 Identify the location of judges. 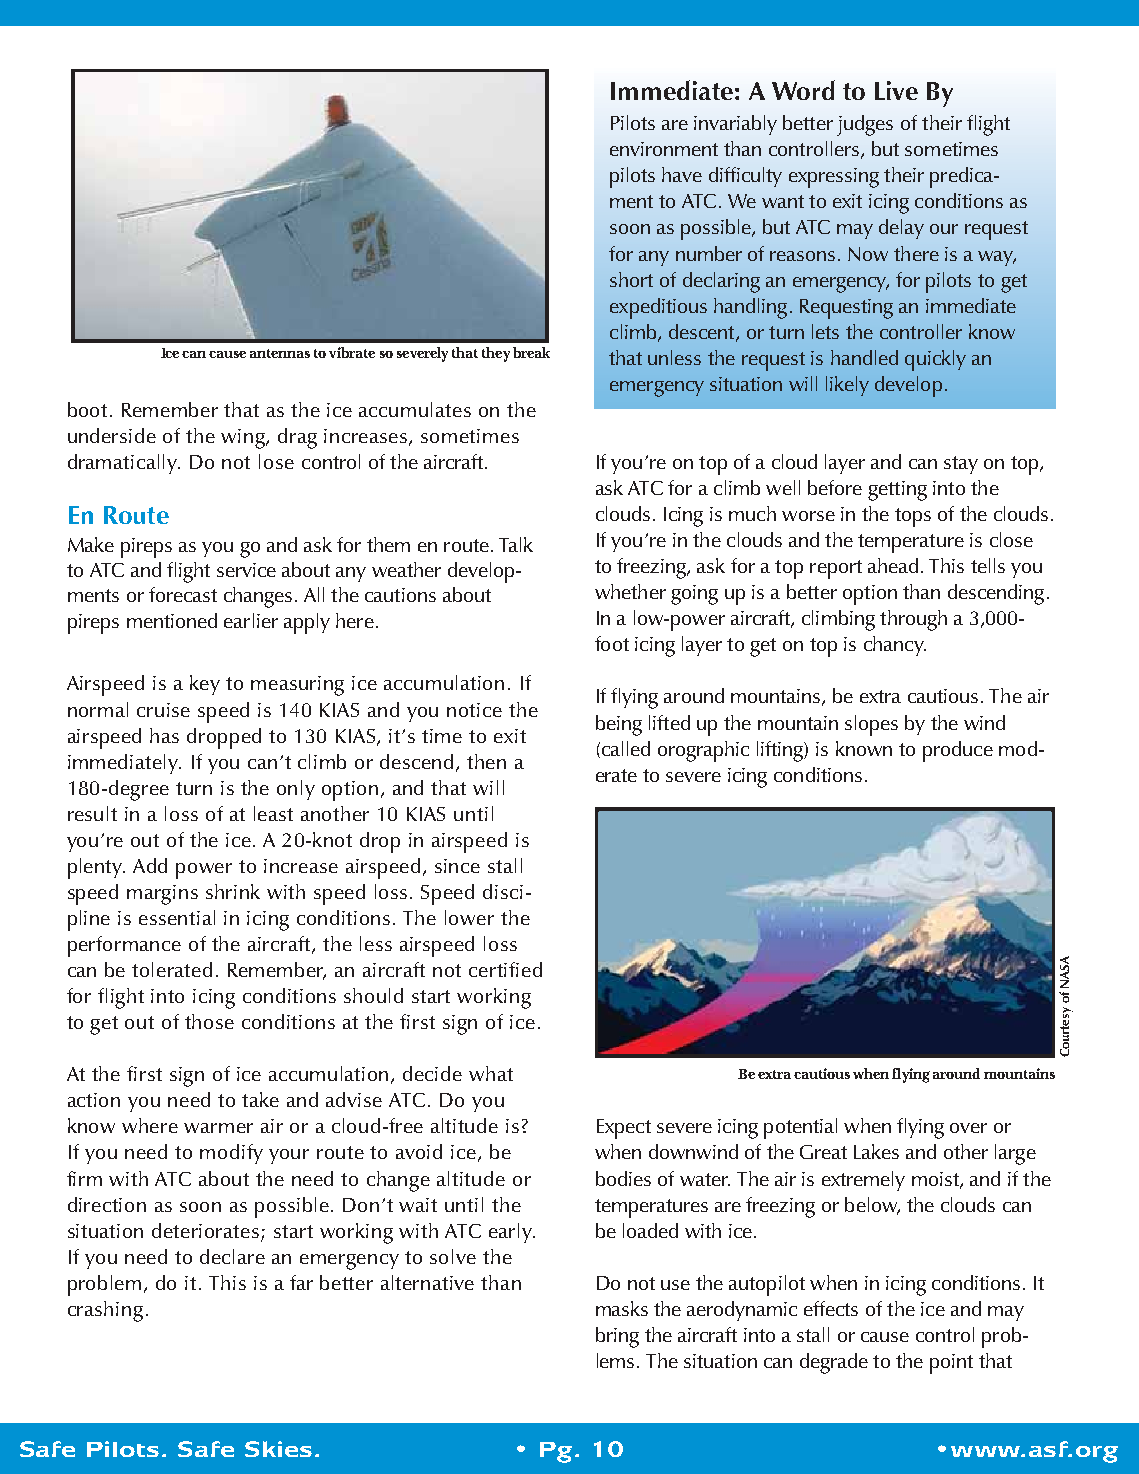
(865, 125).
